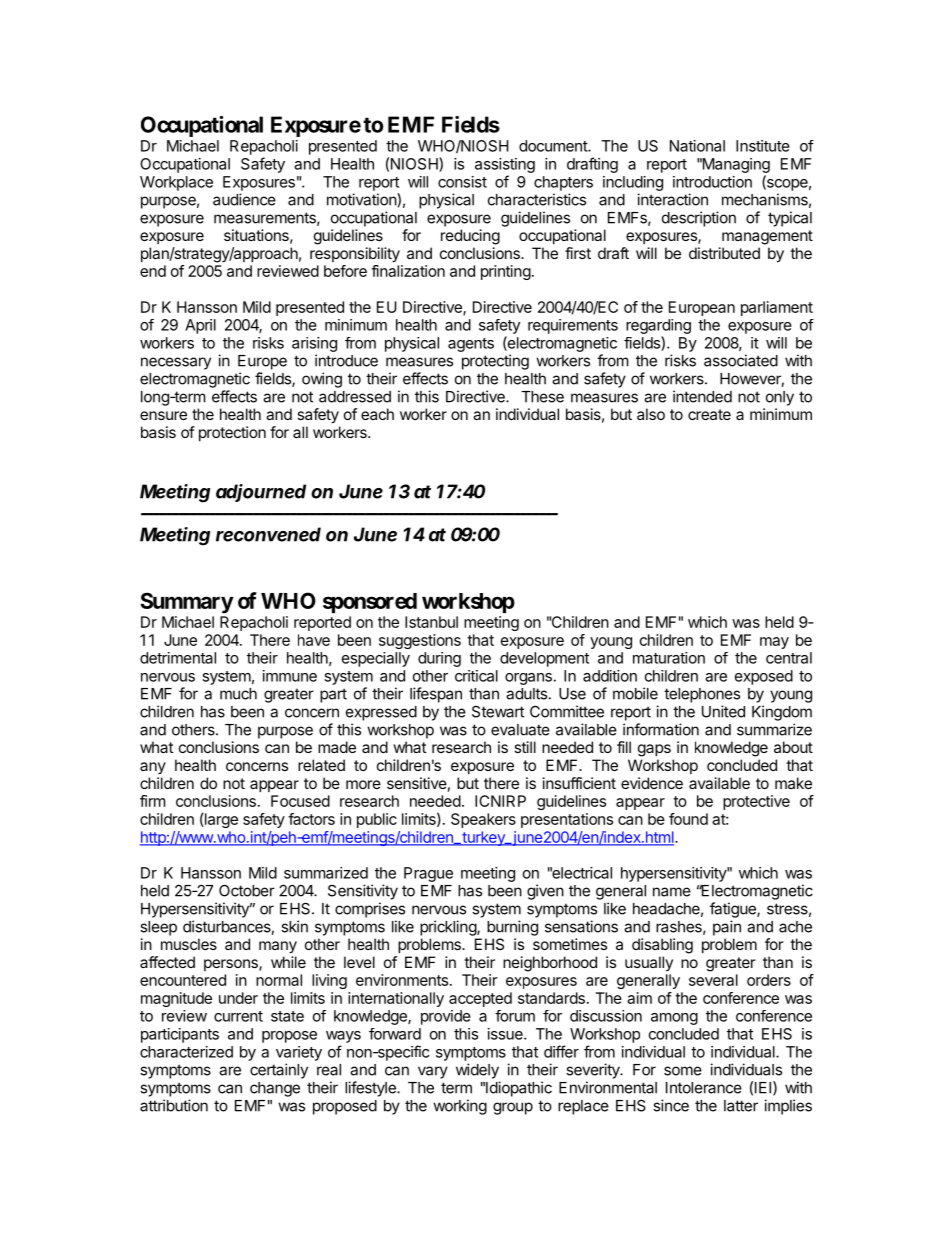 The width and height of the screenshot is (952, 1233). What do you see at coordinates (431, 622) in the screenshot?
I see `Istanbul` at bounding box center [431, 622].
